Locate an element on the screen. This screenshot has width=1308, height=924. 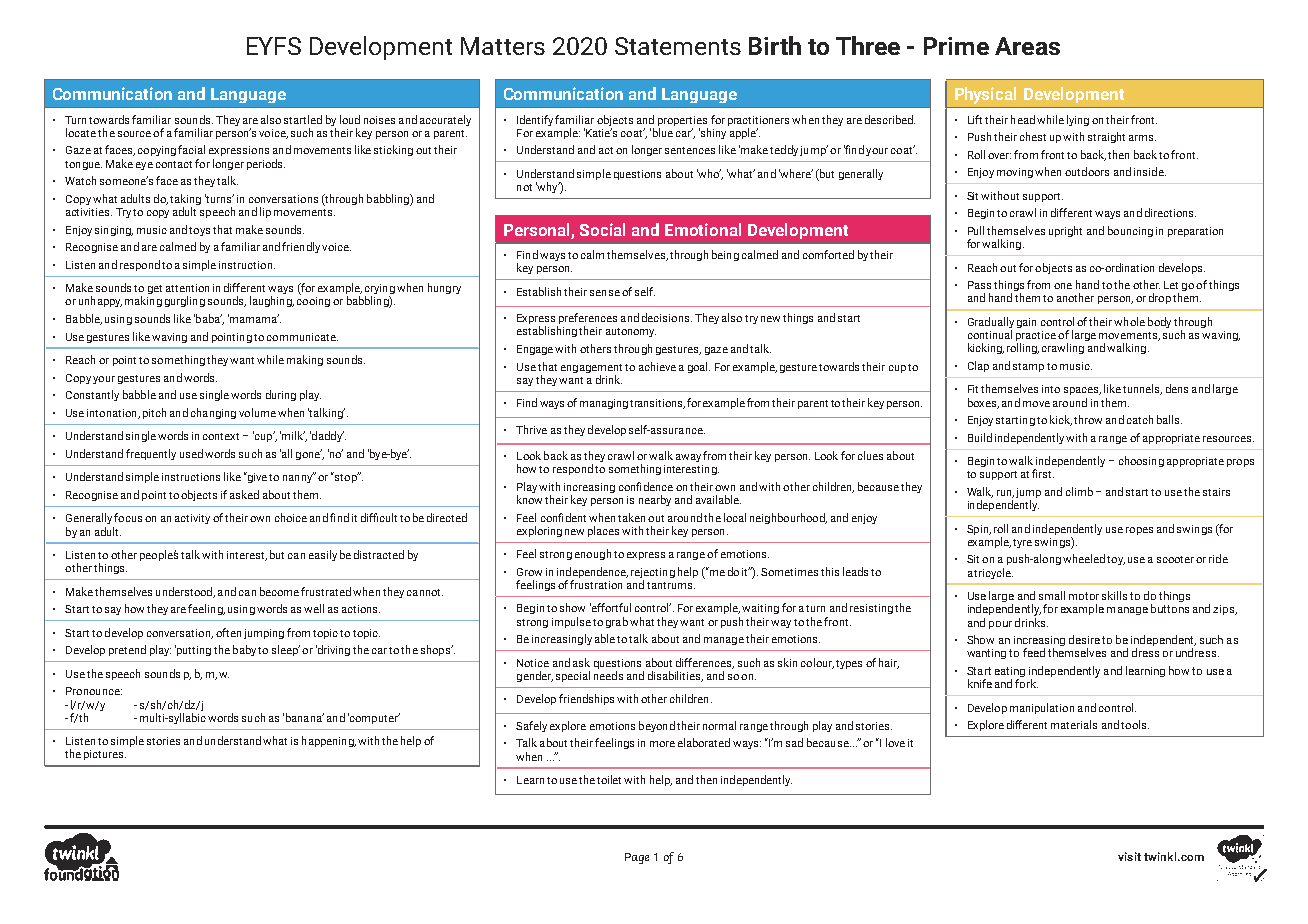
decisions is located at coordinates (667, 317).
